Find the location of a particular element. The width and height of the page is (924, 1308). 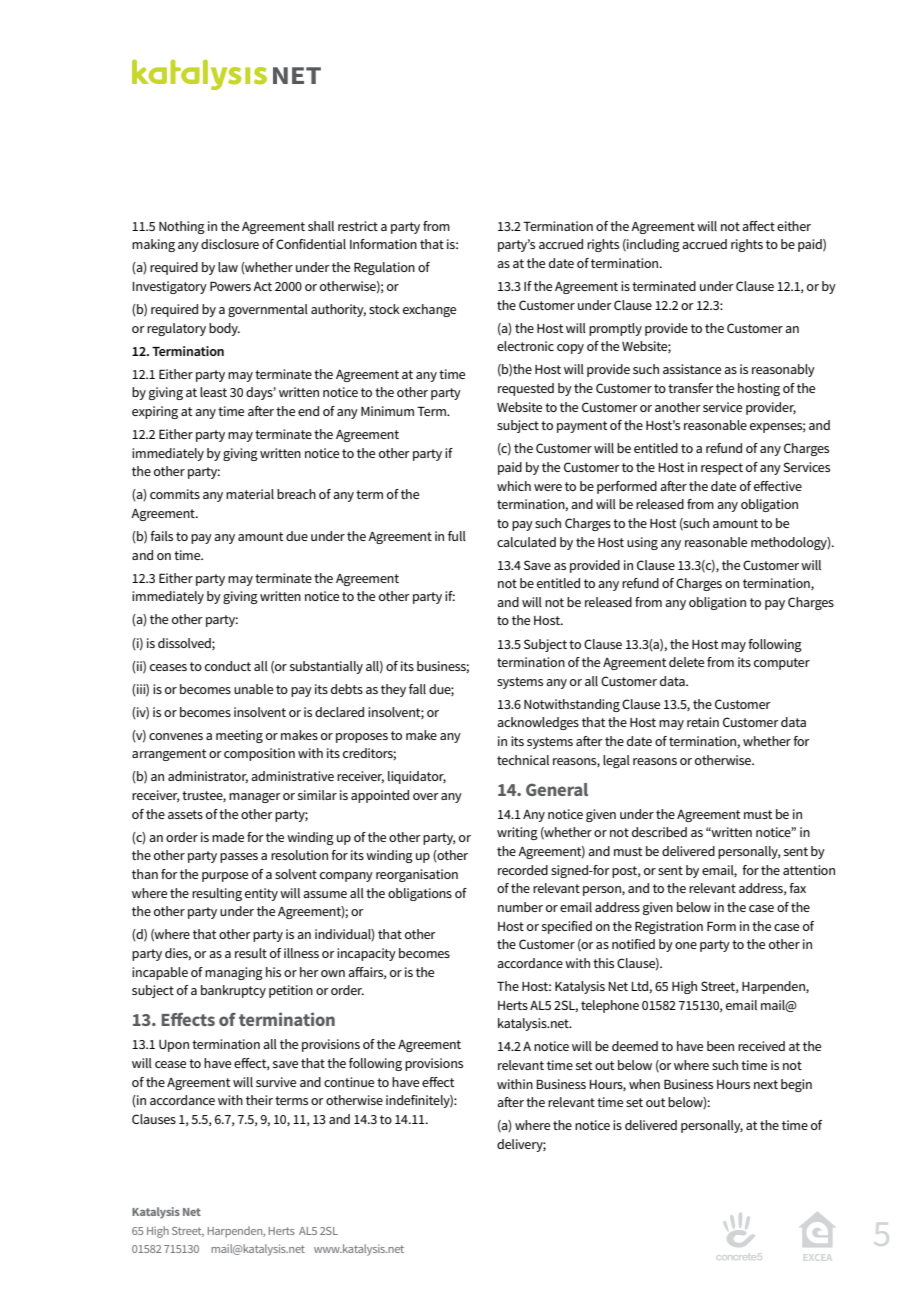

number is located at coordinates (520, 907).
